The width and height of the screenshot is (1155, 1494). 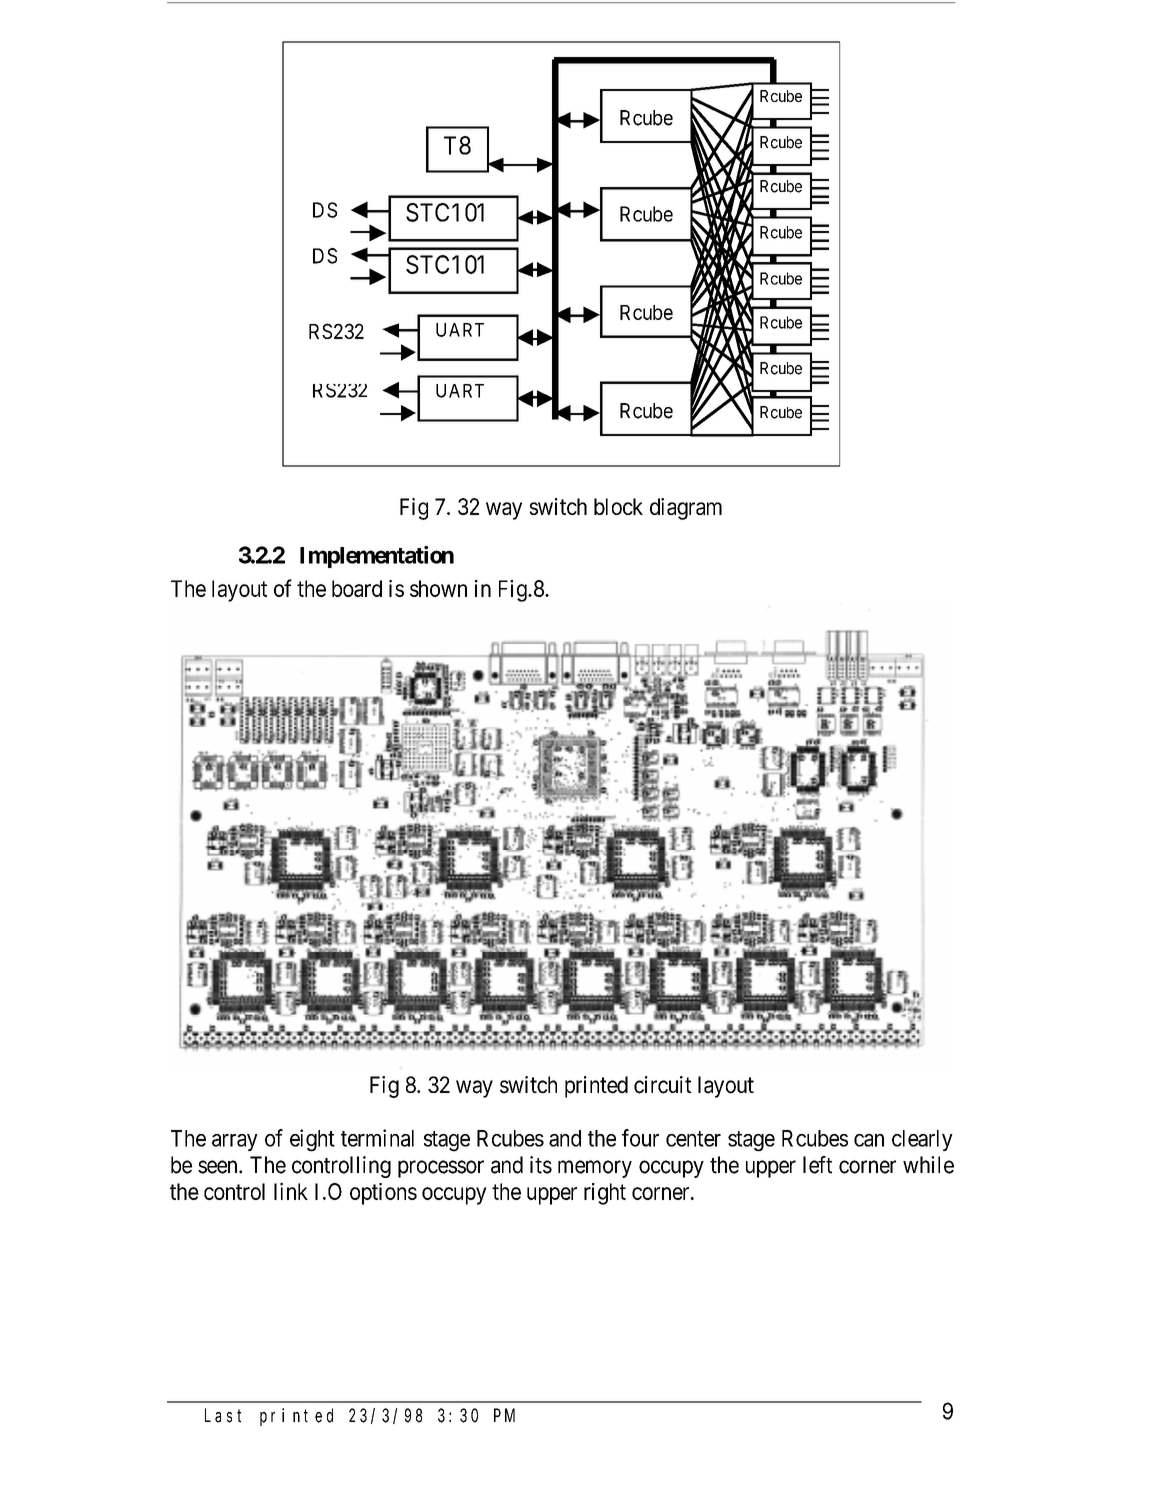 What do you see at coordinates (291, 1191) in the screenshot?
I see `link` at bounding box center [291, 1191].
